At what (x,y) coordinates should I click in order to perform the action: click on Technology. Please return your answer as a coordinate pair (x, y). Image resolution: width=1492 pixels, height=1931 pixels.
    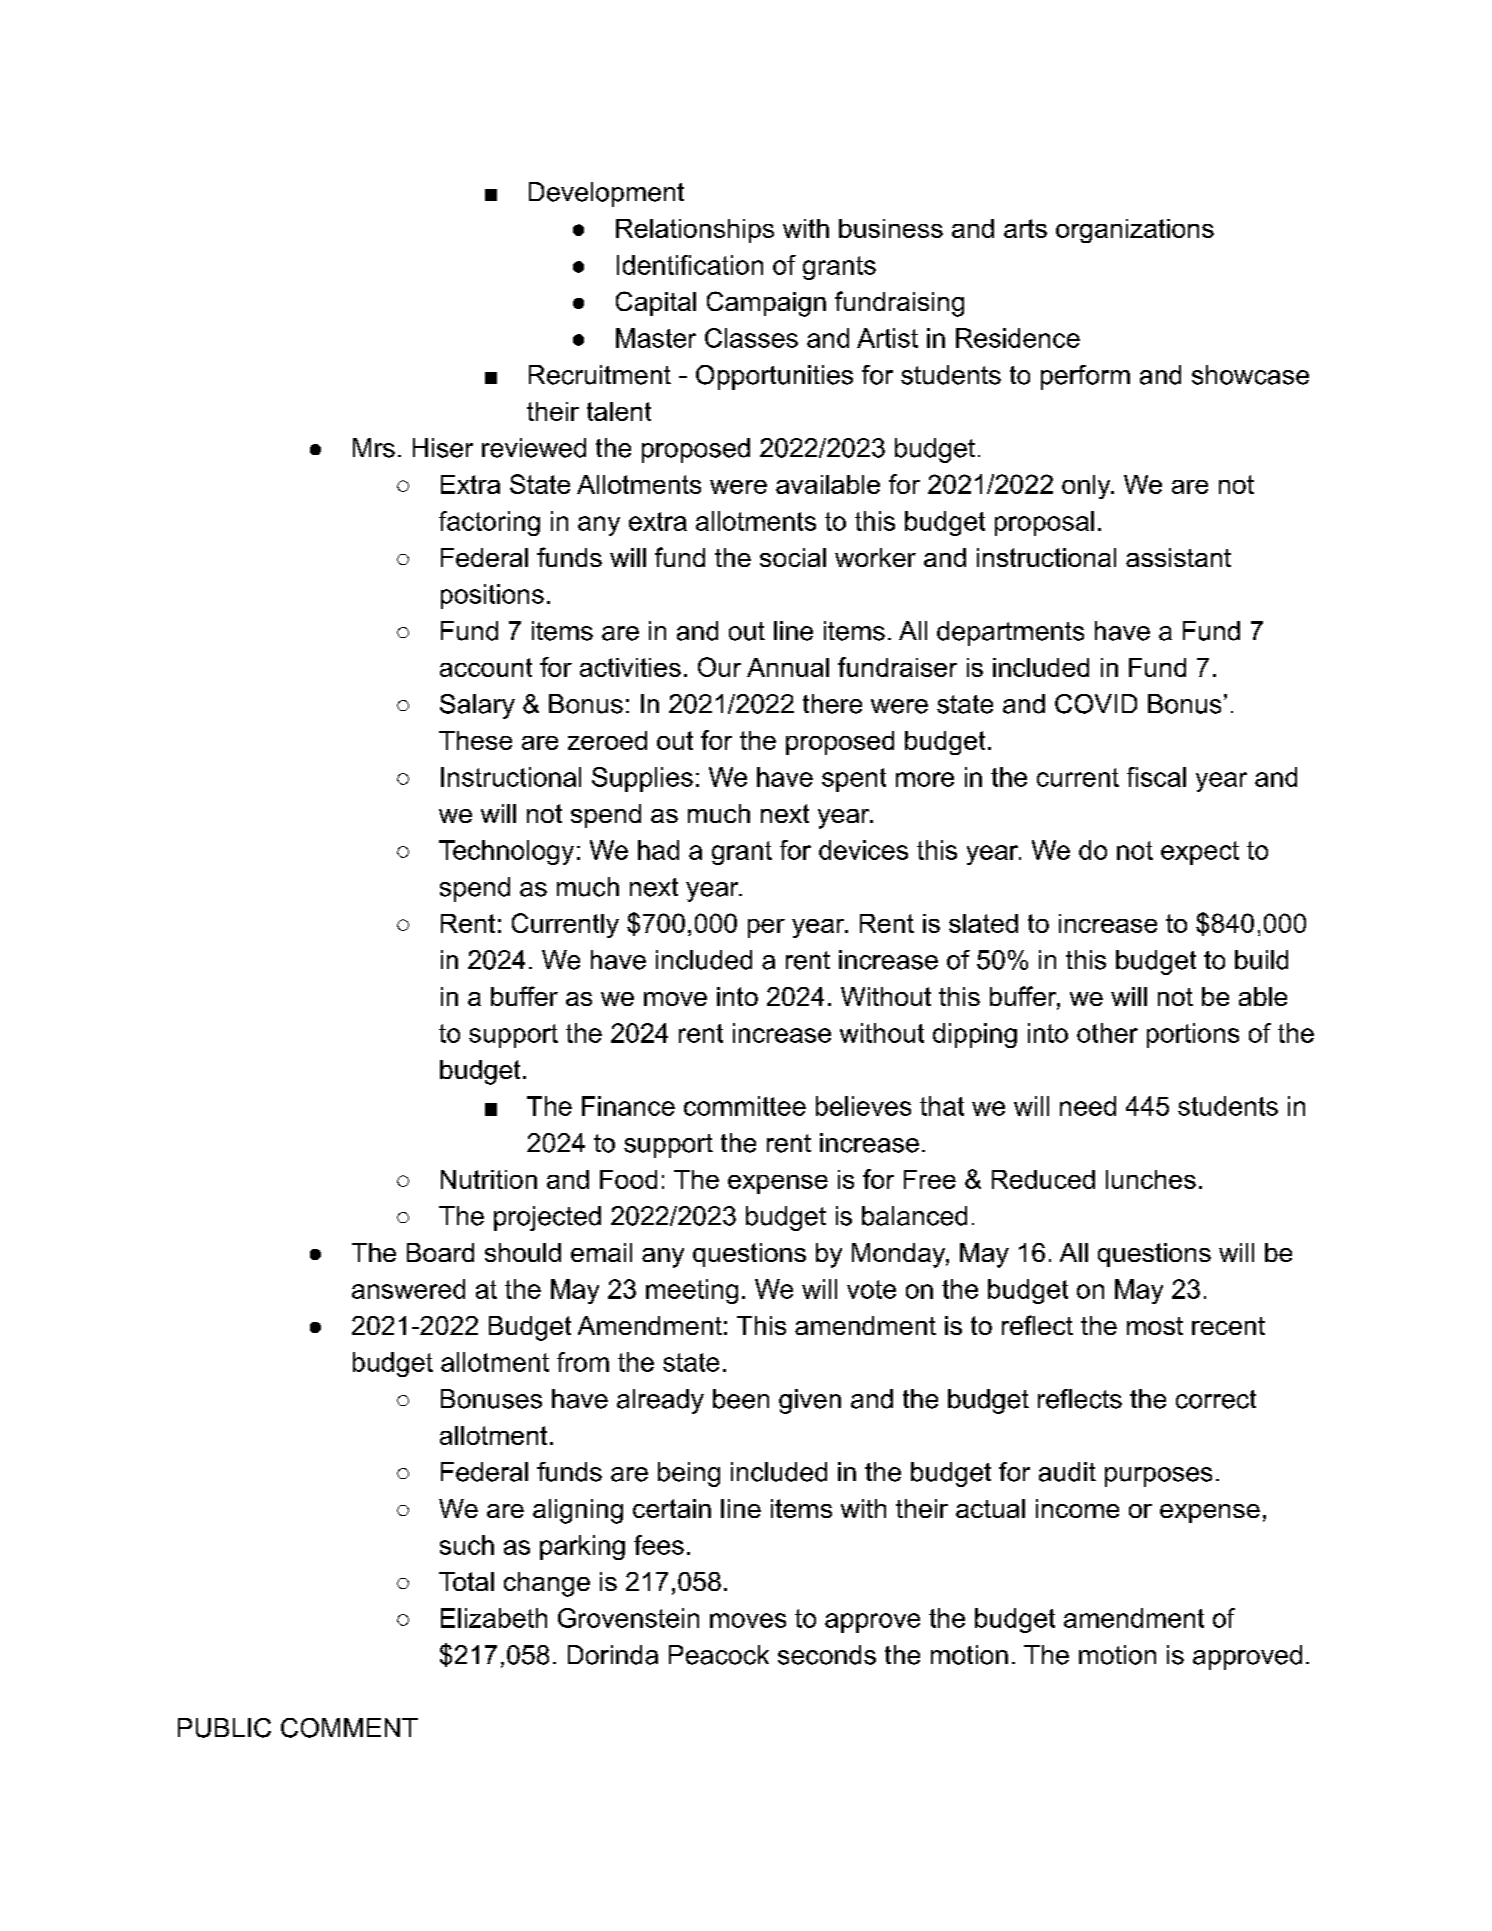
    Looking at the image, I should click on (506, 852).
